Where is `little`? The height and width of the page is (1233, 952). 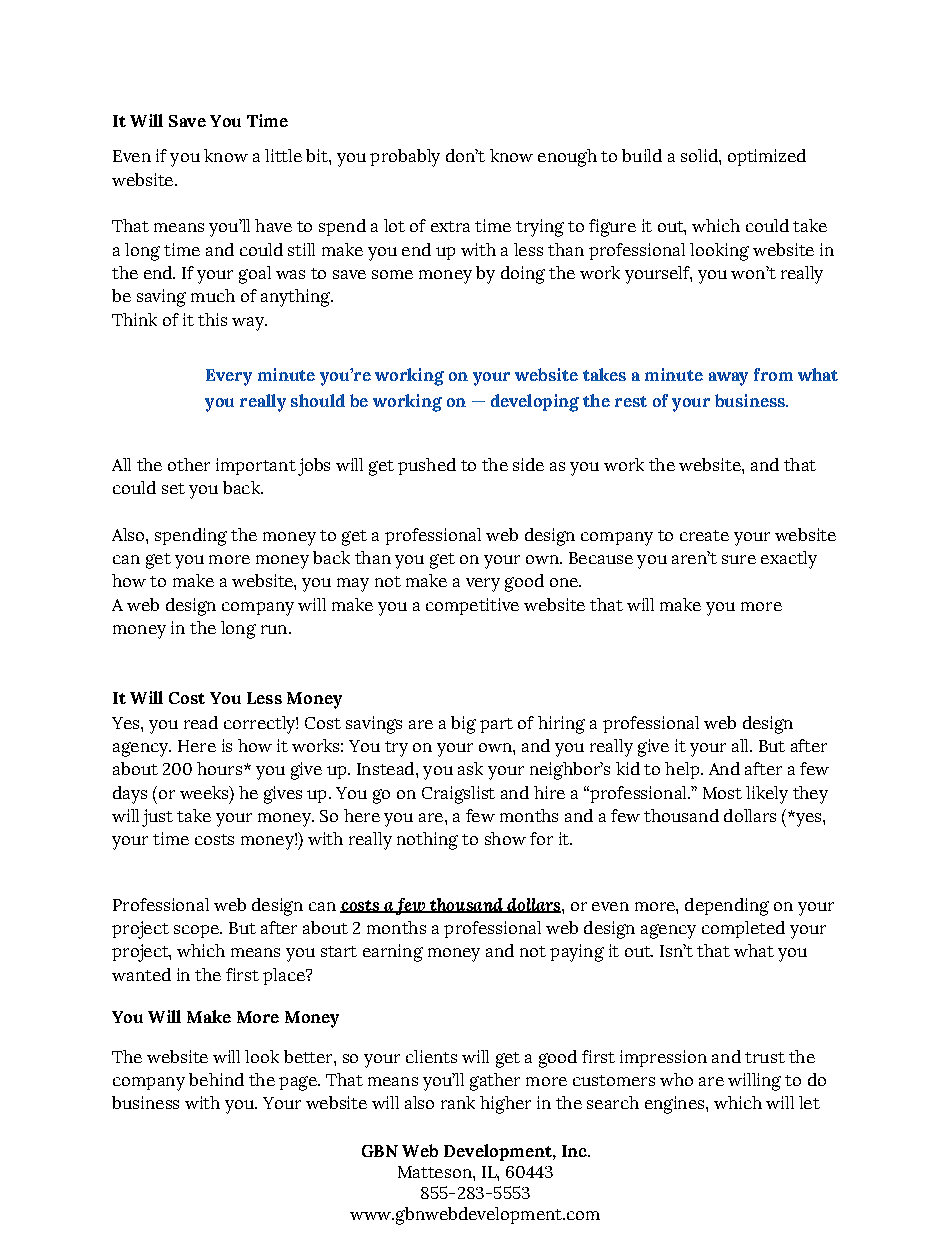
little is located at coordinates (283, 155).
